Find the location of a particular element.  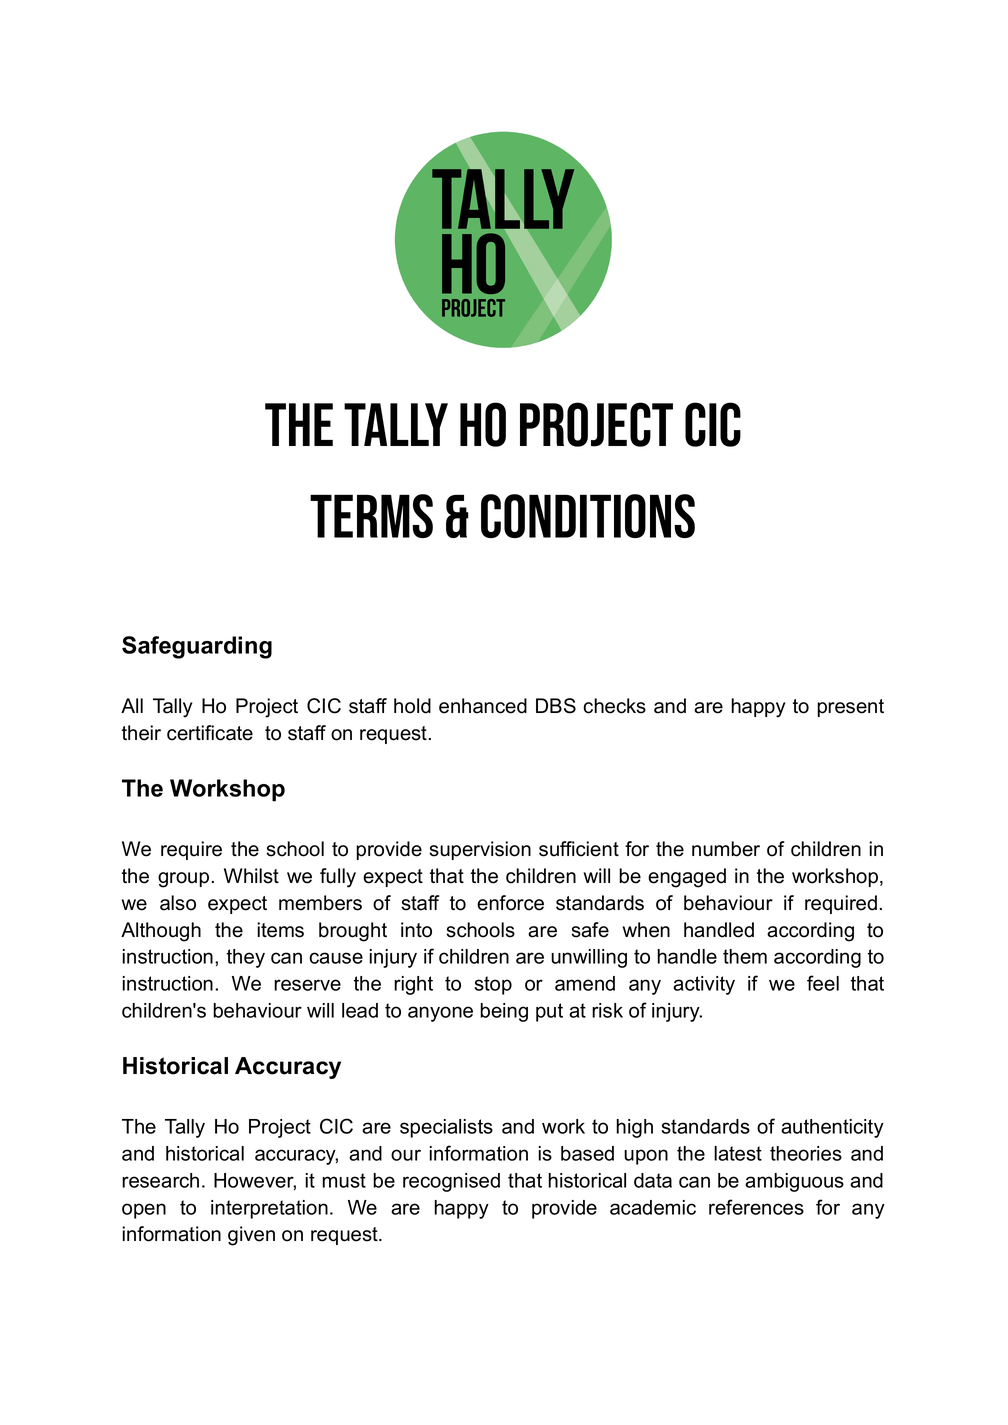

stop is located at coordinates (493, 985).
